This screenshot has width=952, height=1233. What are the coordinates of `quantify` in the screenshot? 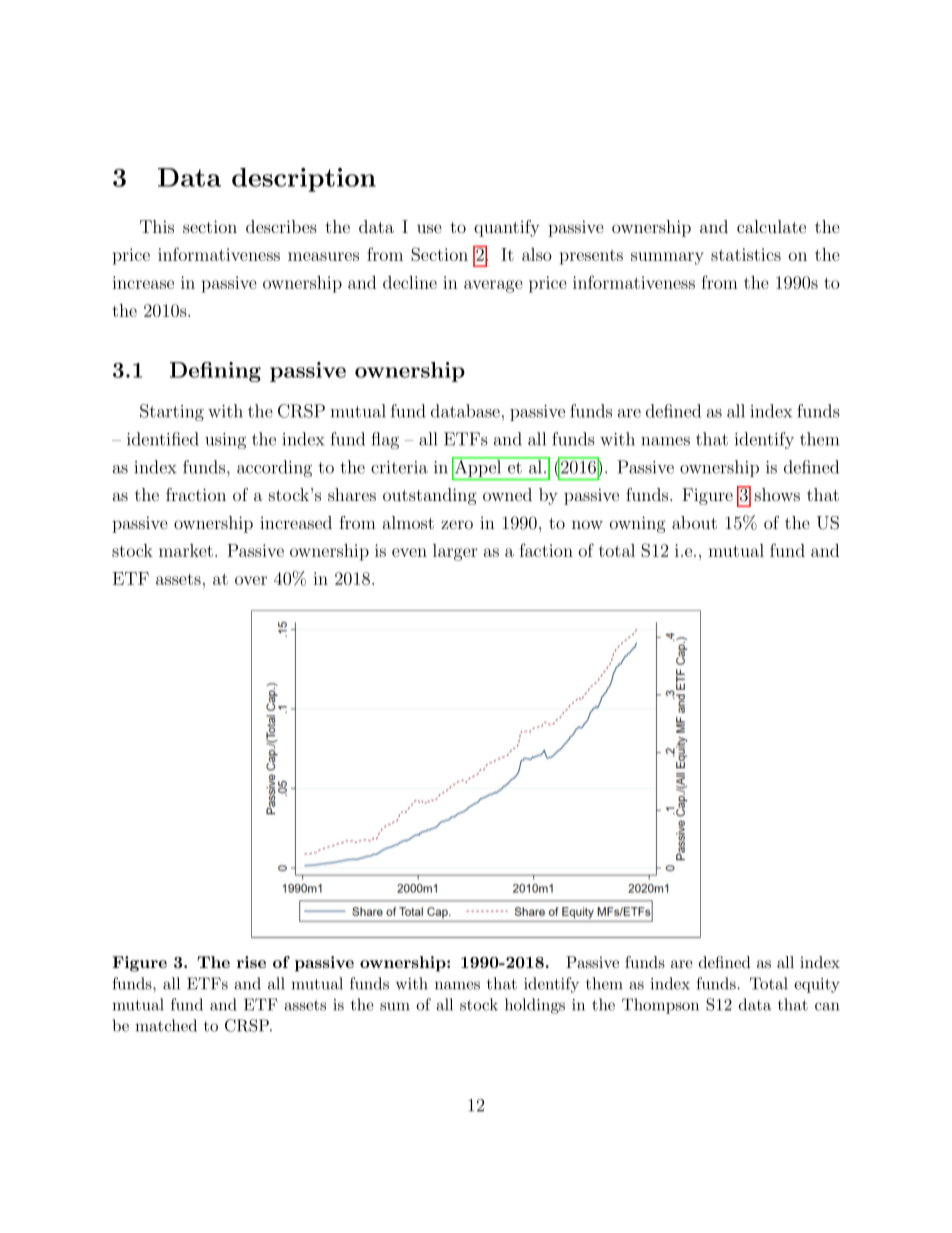 It's located at (507, 228).
